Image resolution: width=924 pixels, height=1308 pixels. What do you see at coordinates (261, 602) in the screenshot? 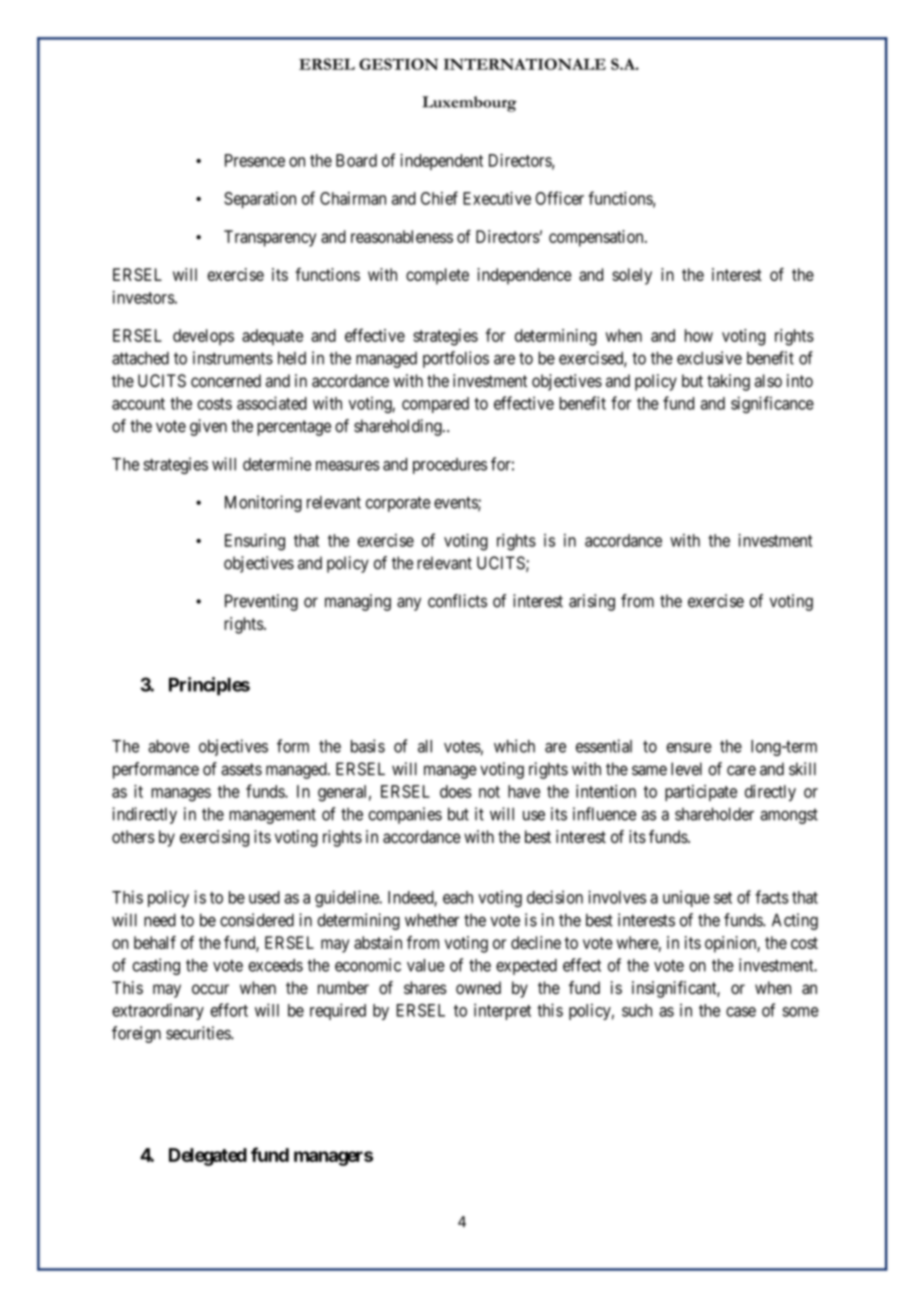
I see `Preventing` at bounding box center [261, 602].
